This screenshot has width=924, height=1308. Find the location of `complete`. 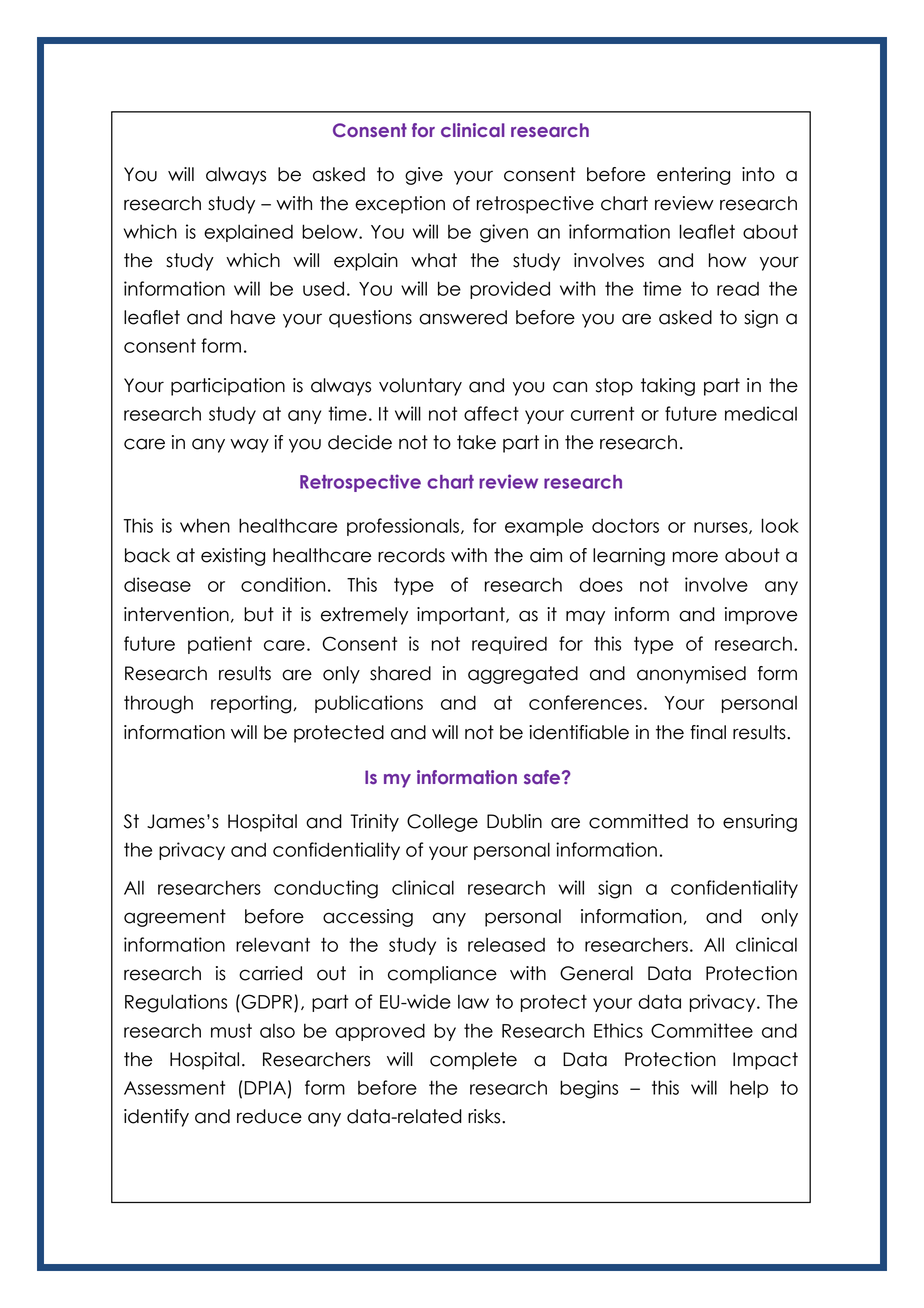

complete is located at coordinates (473, 1061).
